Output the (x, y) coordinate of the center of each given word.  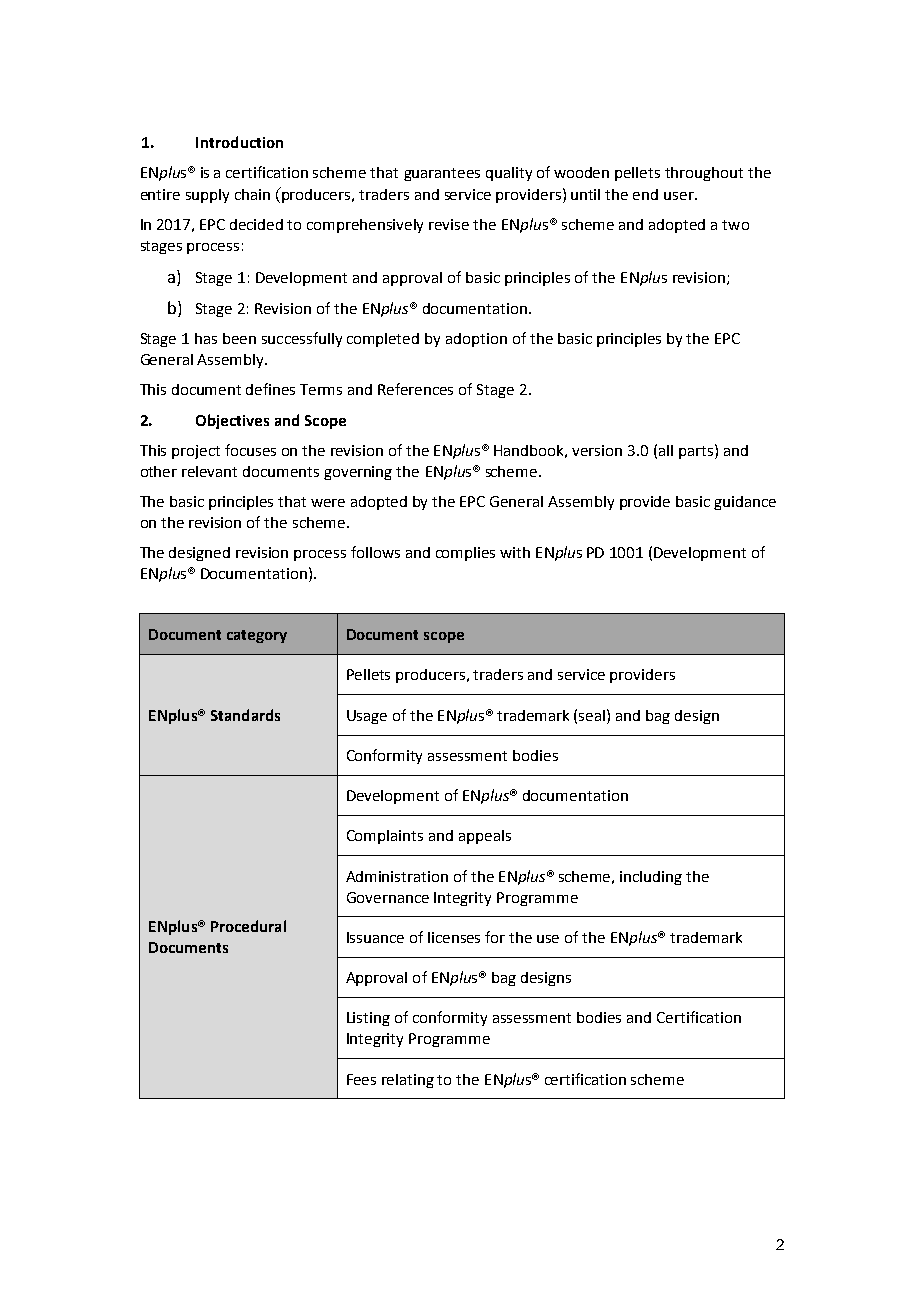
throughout (704, 174)
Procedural (248, 926)
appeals (485, 837)
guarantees (442, 174)
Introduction (239, 142)
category (257, 636)
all (666, 450)
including (651, 878)
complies (465, 554)
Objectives (232, 421)
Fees (361, 1079)
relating (408, 1081)
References (415, 389)
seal (593, 715)
